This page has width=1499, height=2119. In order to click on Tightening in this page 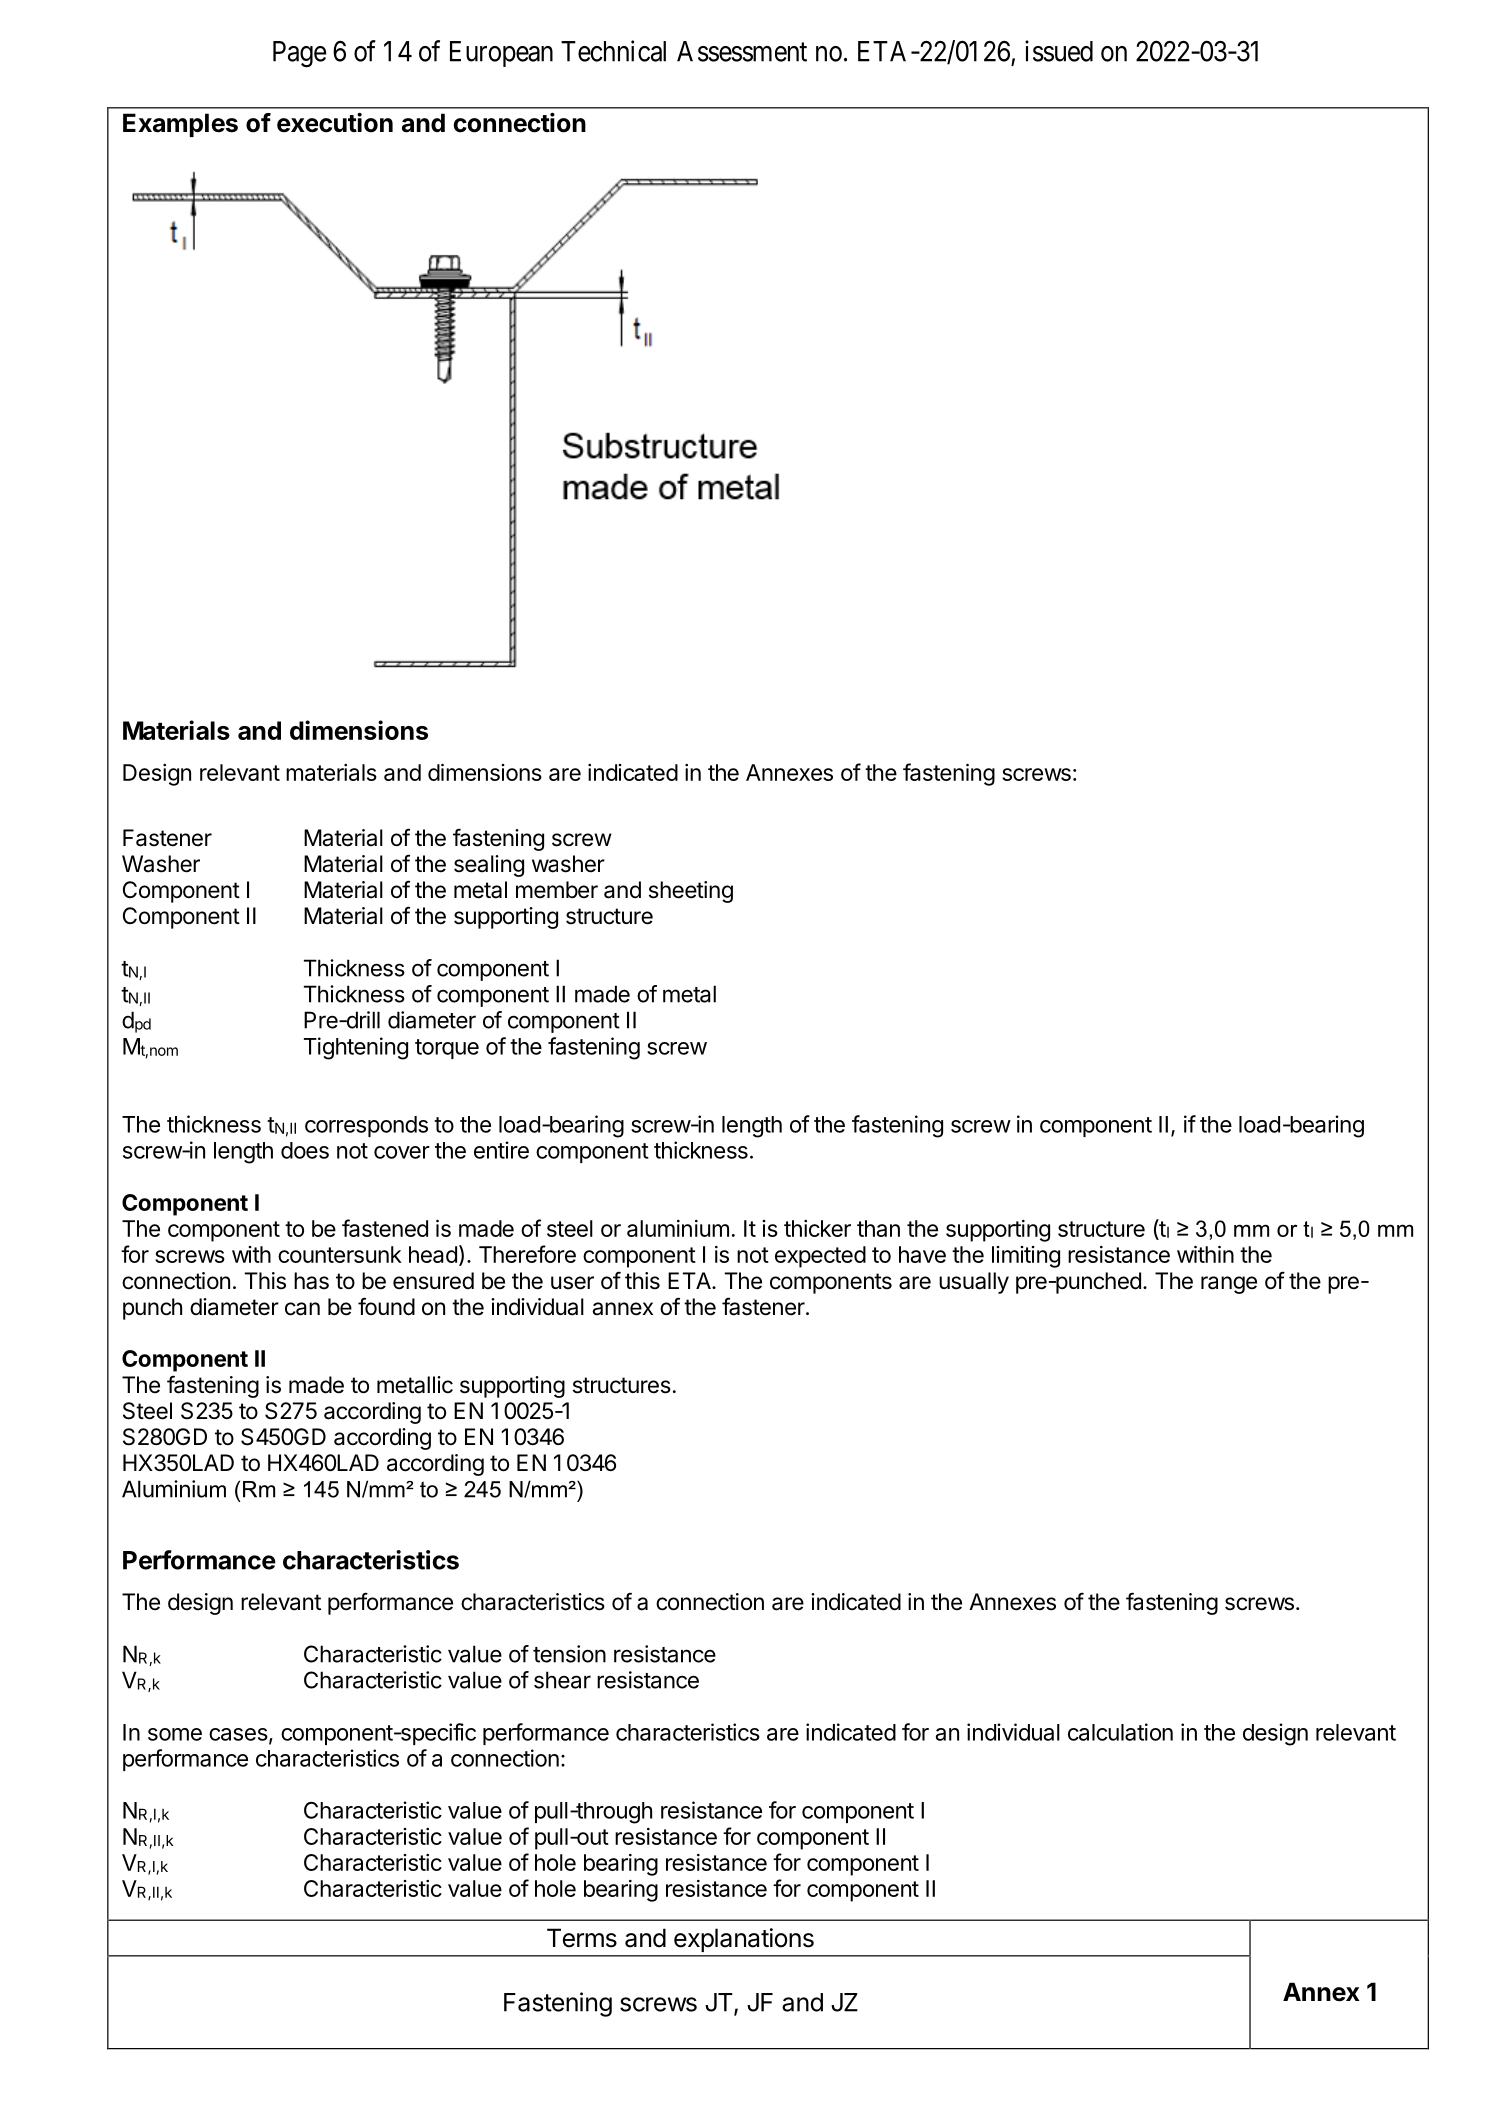, I will do `click(356, 1048)`.
